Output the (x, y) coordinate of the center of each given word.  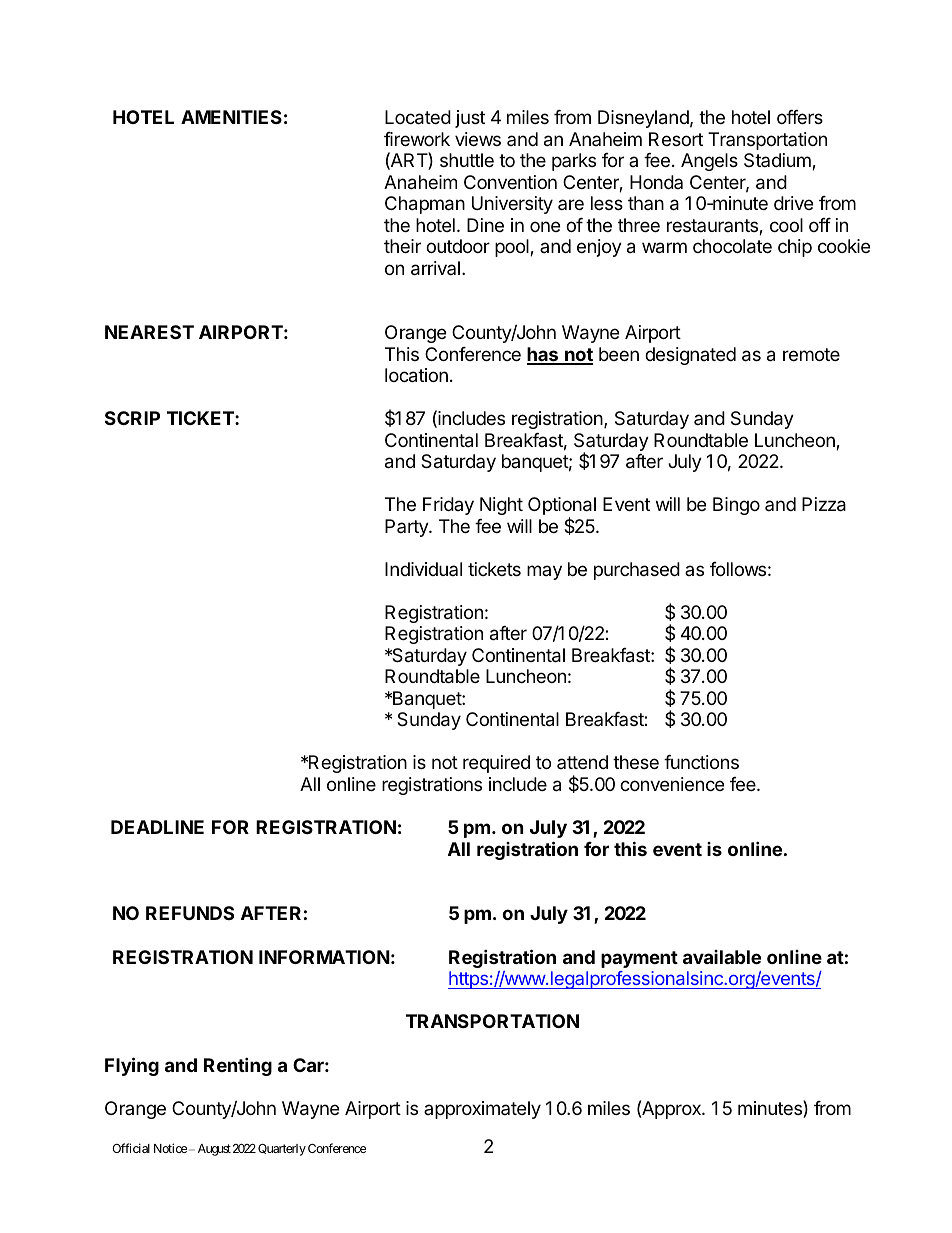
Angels (709, 162)
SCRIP (132, 418)
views (478, 139)
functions (701, 762)
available (722, 957)
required (496, 764)
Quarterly (282, 1150)
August (214, 1150)
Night (501, 506)
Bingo (736, 506)
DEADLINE (157, 827)
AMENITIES (231, 117)
